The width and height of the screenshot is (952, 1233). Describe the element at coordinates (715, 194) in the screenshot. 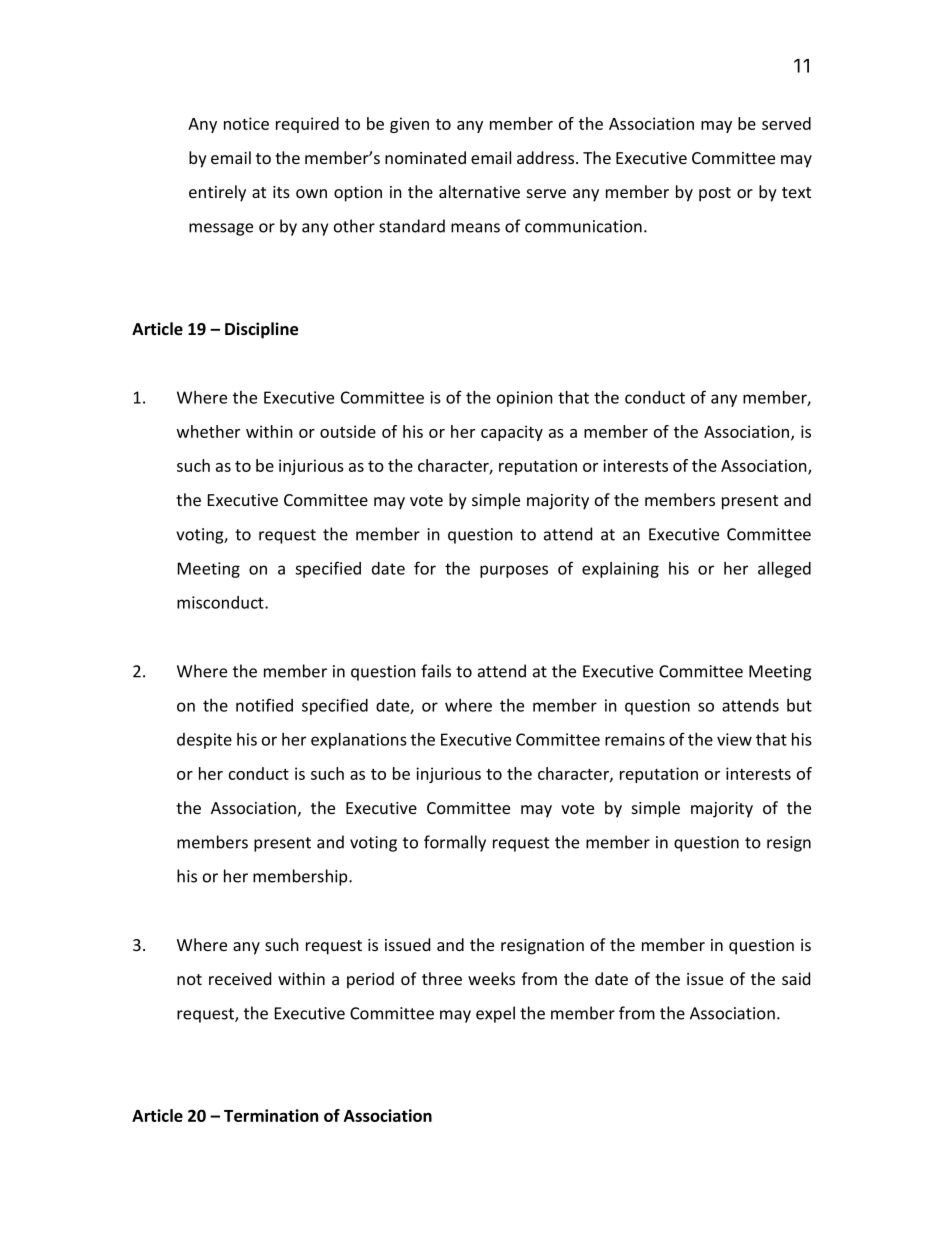

I see `post` at that location.
